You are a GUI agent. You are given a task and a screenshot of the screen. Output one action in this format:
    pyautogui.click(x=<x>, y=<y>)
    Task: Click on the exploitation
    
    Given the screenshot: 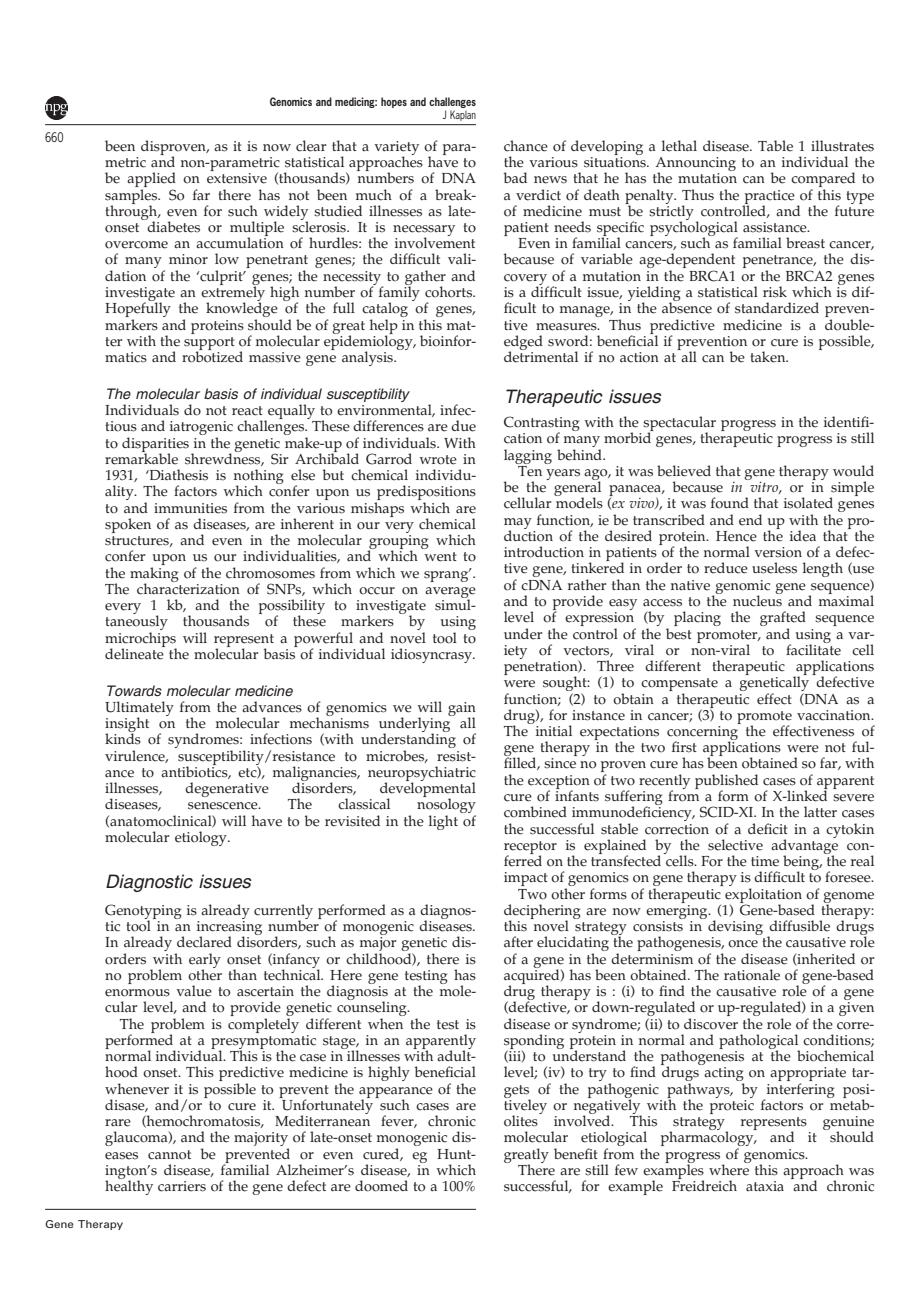 What is the action you would take?
    pyautogui.click(x=763, y=896)
